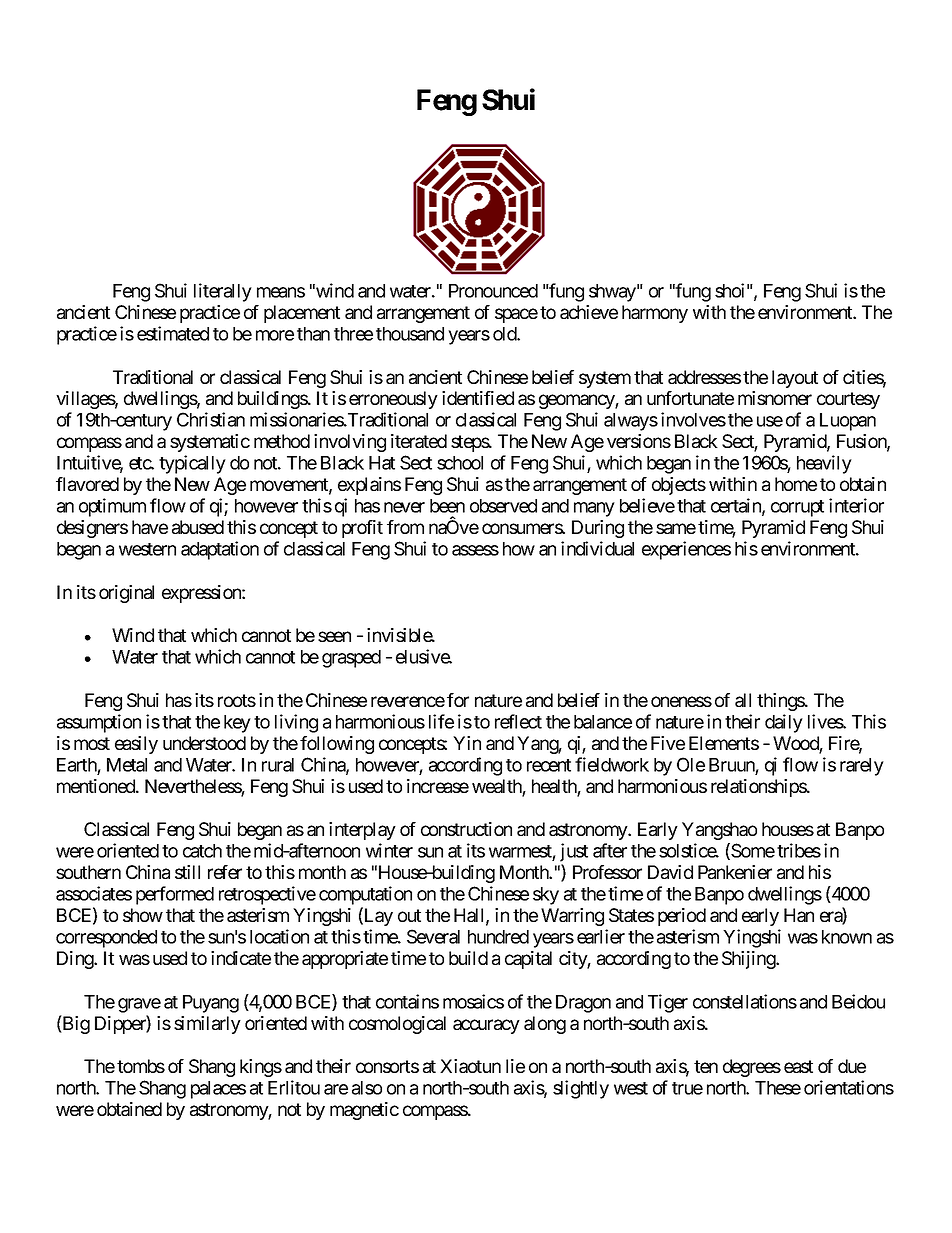 Image resolution: width=952 pixels, height=1233 pixels. What do you see at coordinates (112, 507) in the page?
I see `optimum` at bounding box center [112, 507].
